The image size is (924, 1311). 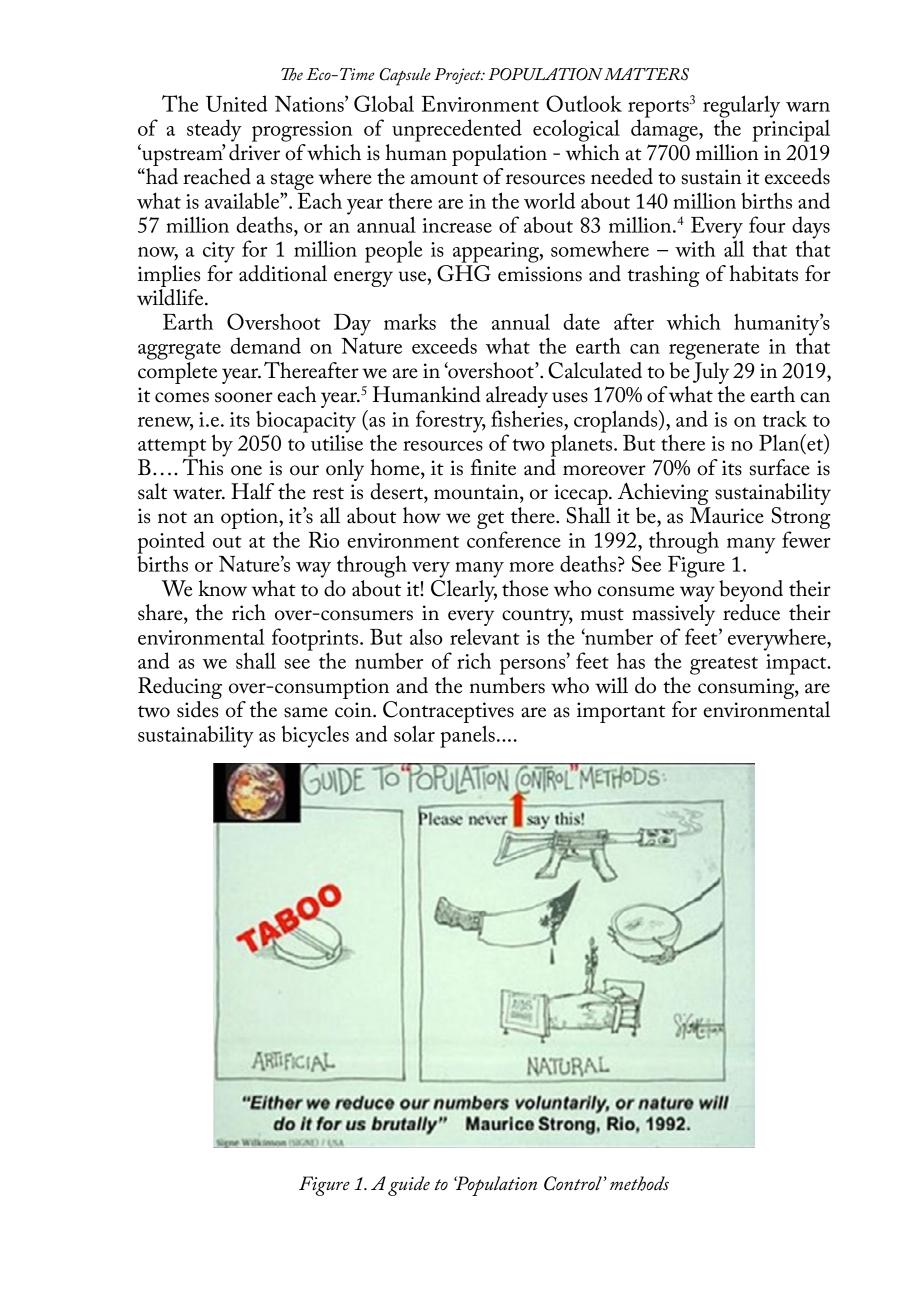 I want to click on regularly, so click(x=741, y=107).
